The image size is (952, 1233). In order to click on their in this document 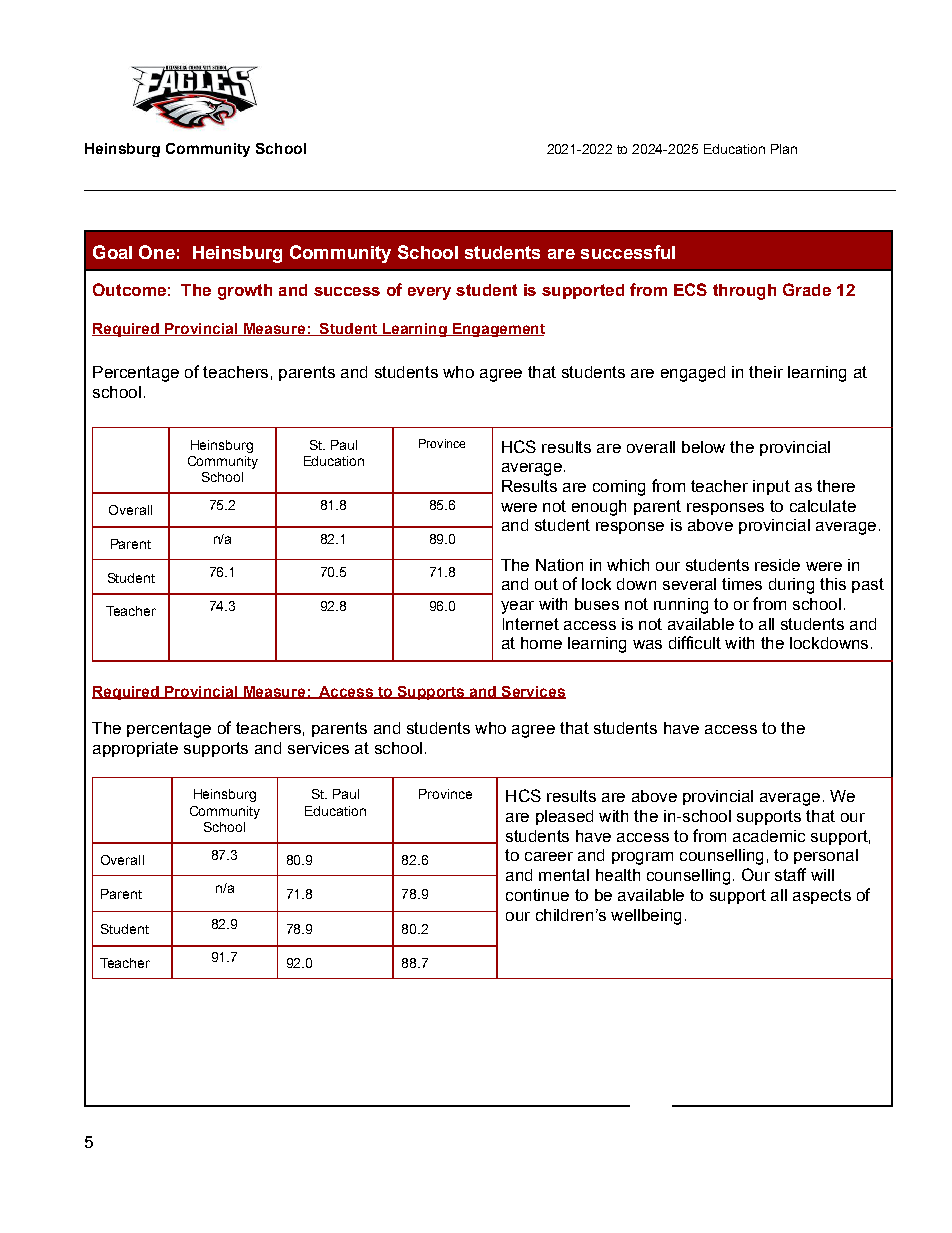, I will do `click(766, 372)`.
